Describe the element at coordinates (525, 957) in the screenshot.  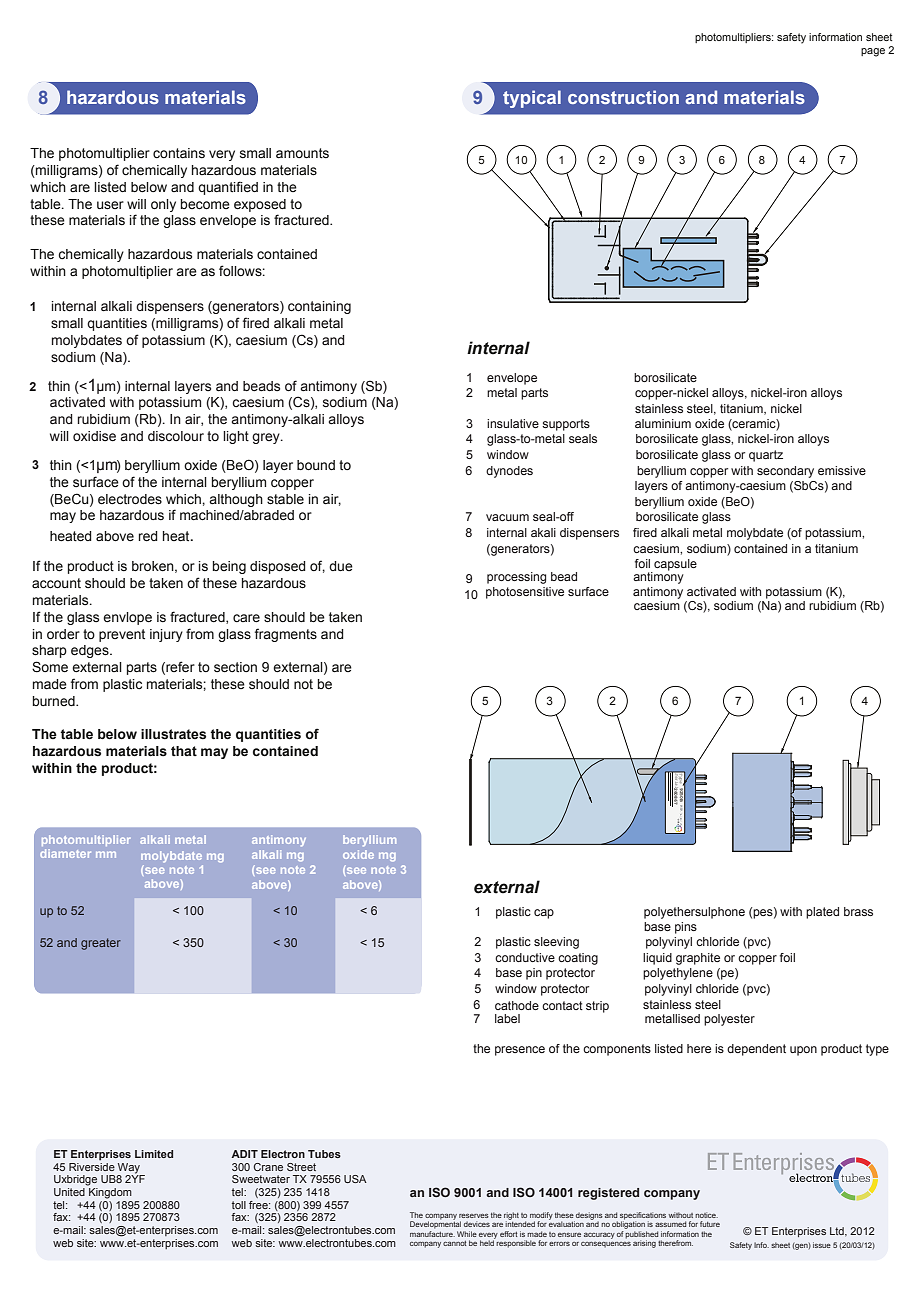
I see `conductive` at that location.
